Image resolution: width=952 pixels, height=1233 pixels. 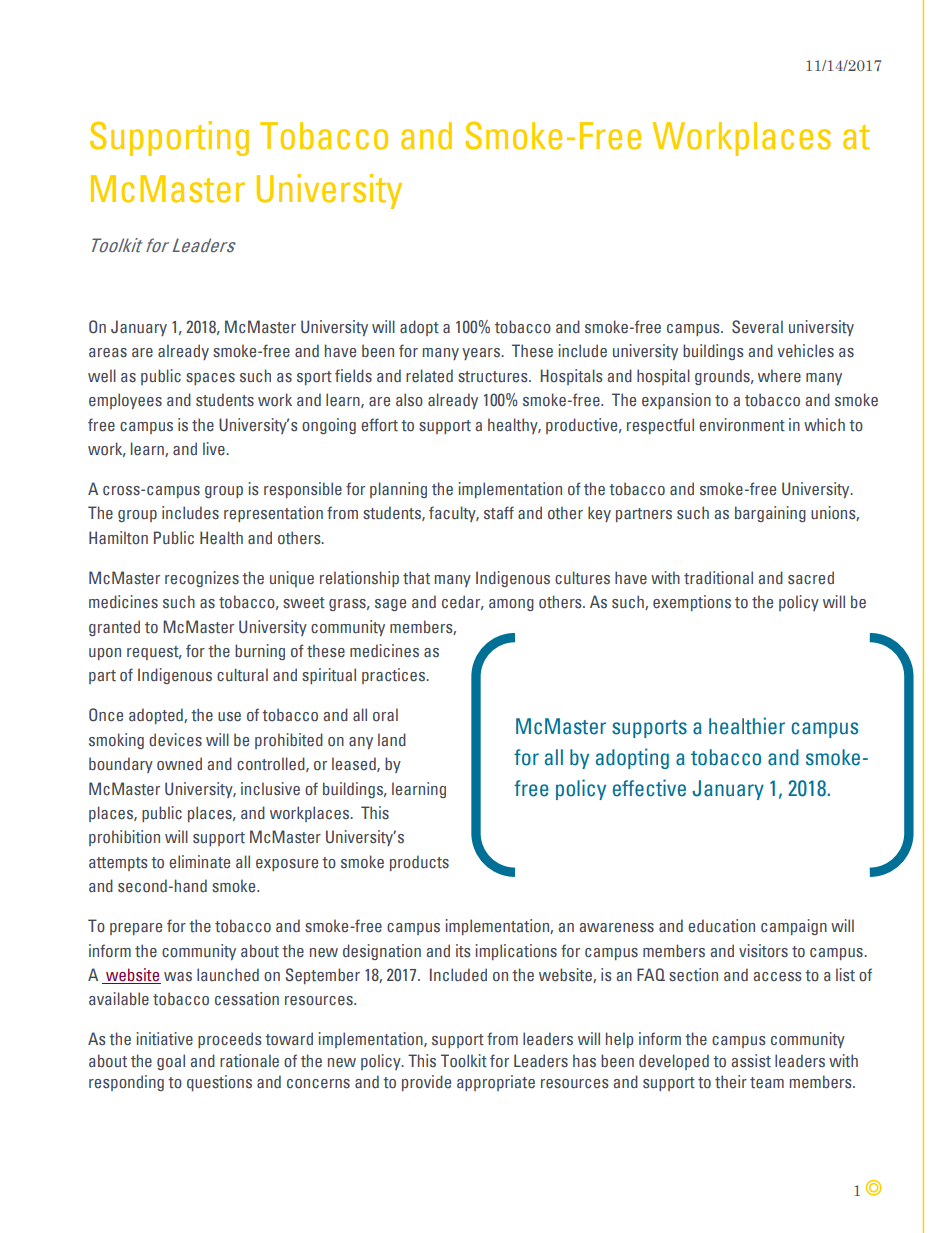 I want to click on goal, so click(x=171, y=1062).
